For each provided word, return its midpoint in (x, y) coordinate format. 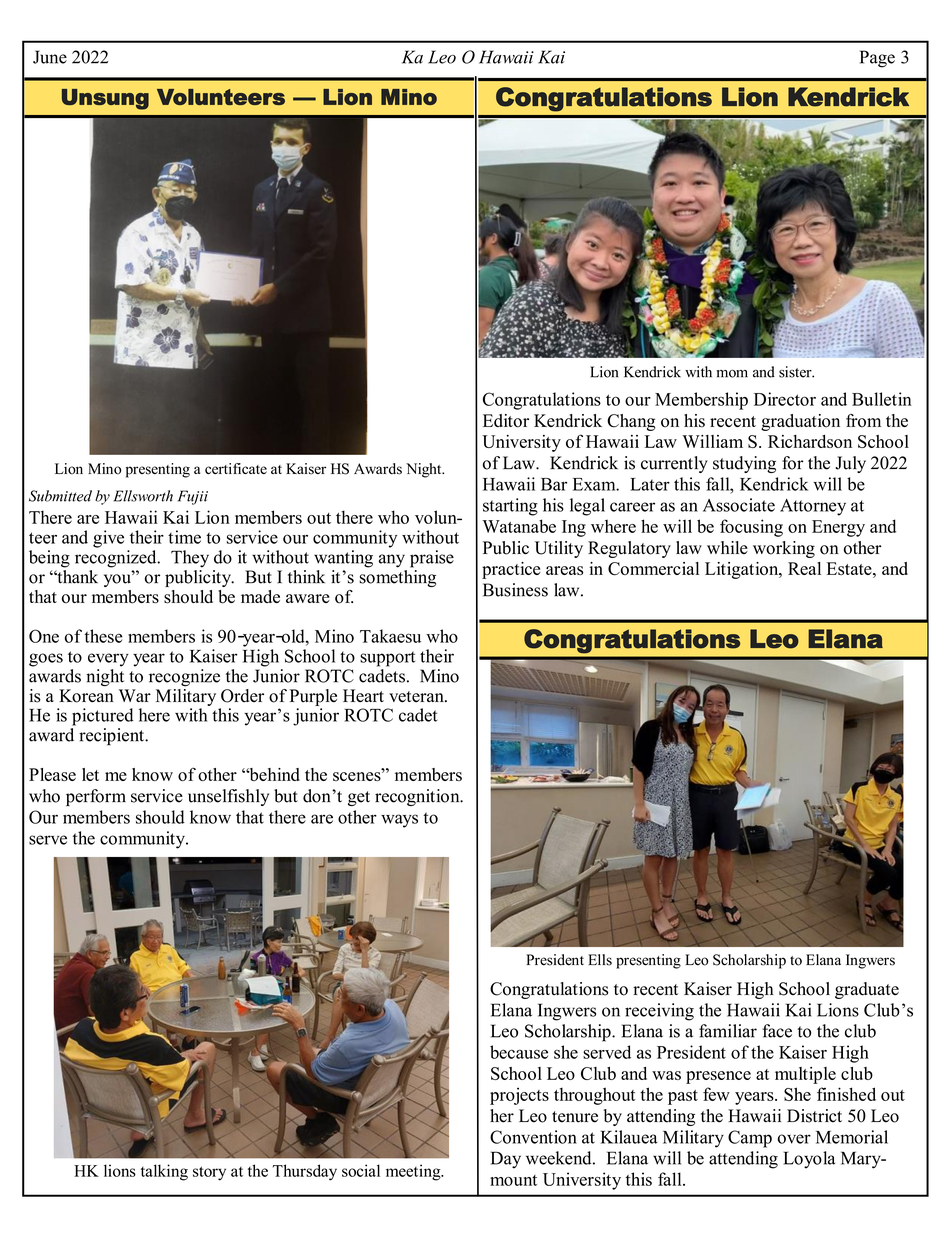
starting (510, 507)
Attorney (813, 507)
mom (732, 373)
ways (399, 821)
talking (164, 1172)
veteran (417, 697)
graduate (867, 990)
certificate (236, 468)
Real (804, 568)
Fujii (193, 497)
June (50, 57)
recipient (112, 737)
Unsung (105, 99)
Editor (506, 421)
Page (877, 59)
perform (96, 797)
